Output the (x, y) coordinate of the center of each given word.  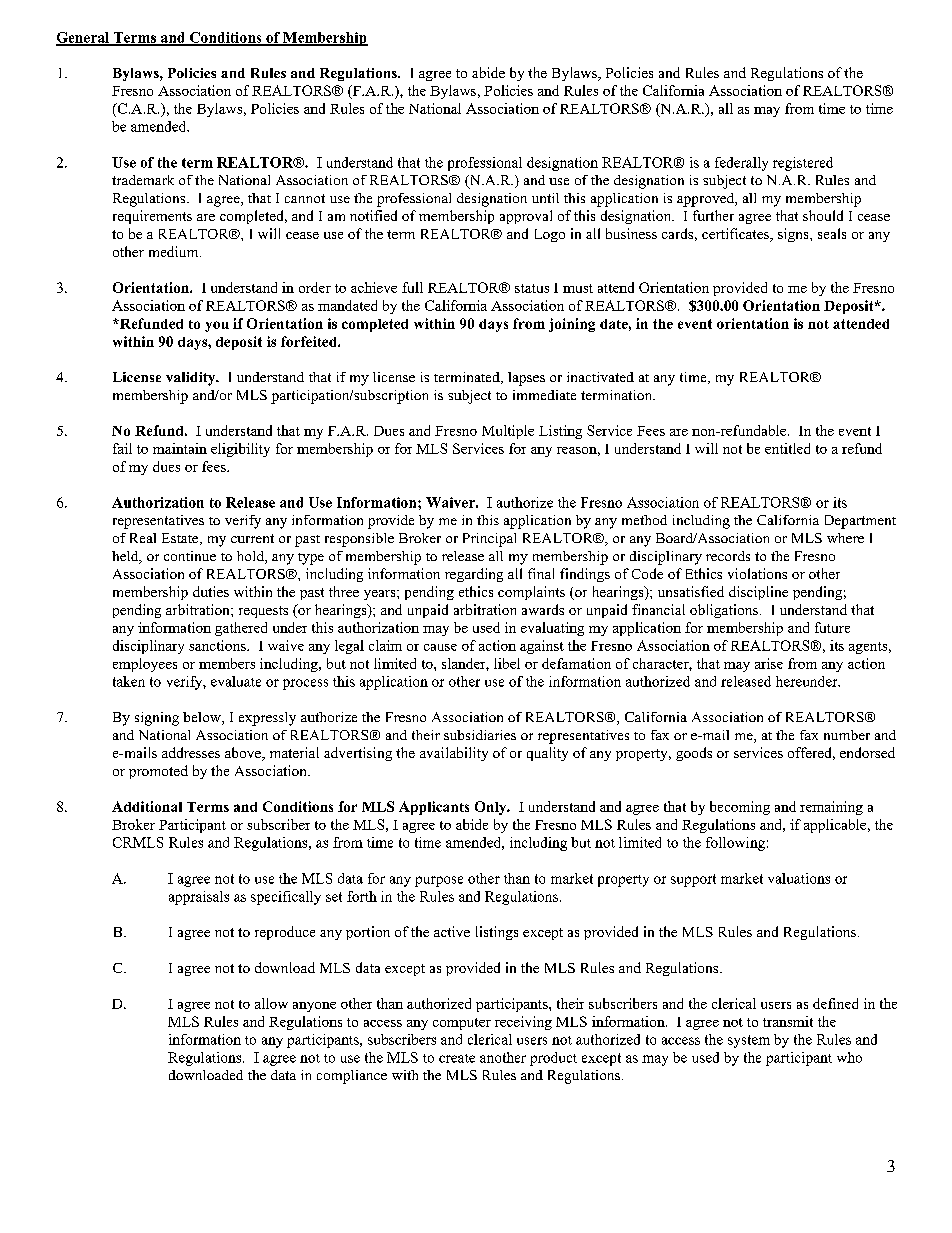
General (84, 38)
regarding (474, 575)
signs (794, 235)
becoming (740, 808)
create (457, 1058)
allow (271, 1003)
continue (190, 556)
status (532, 288)
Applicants (434, 808)
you (217, 326)
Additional (147, 806)
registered (803, 164)
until (545, 198)
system (749, 1041)
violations (757, 573)
